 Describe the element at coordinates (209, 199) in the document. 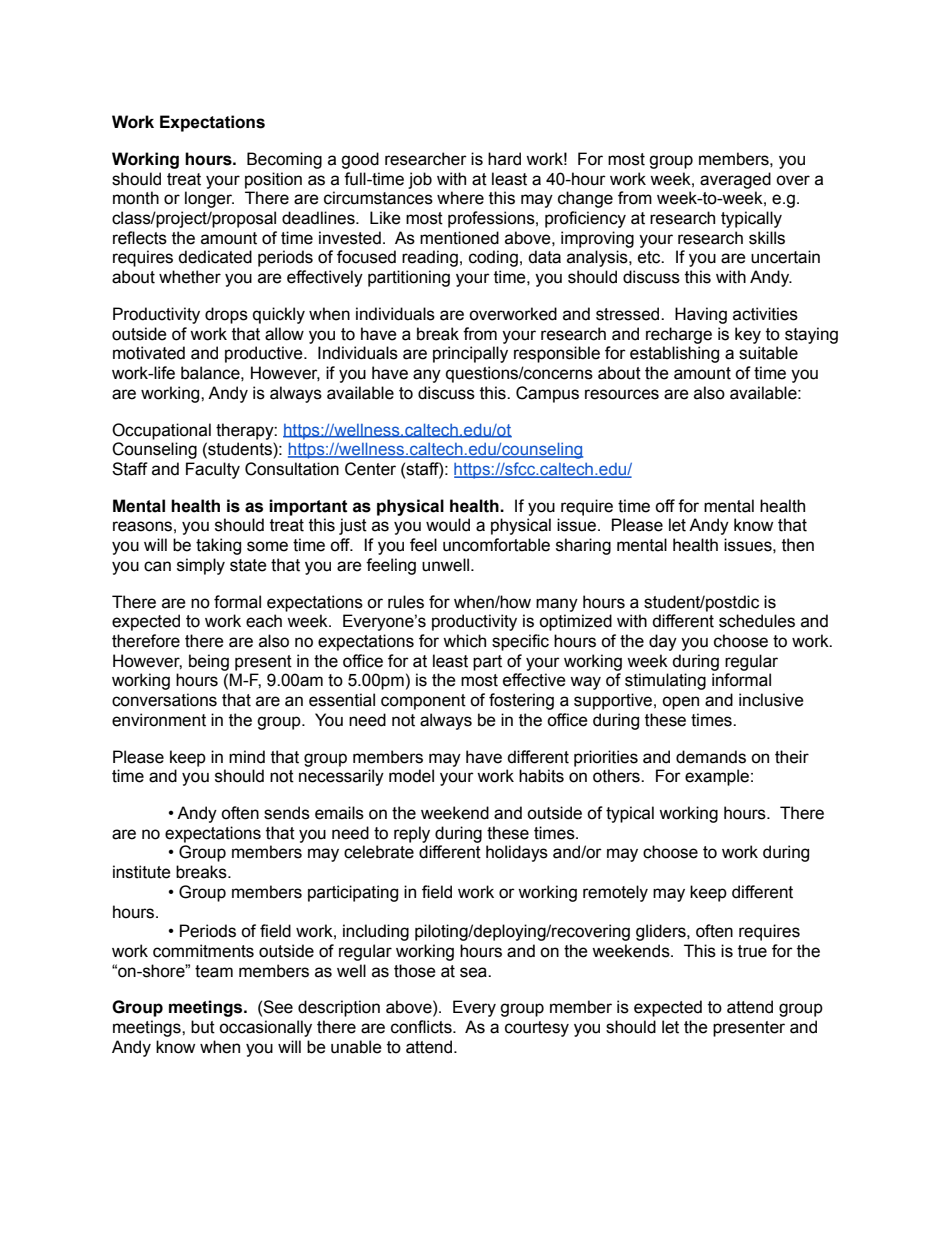

I see `longer` at that location.
